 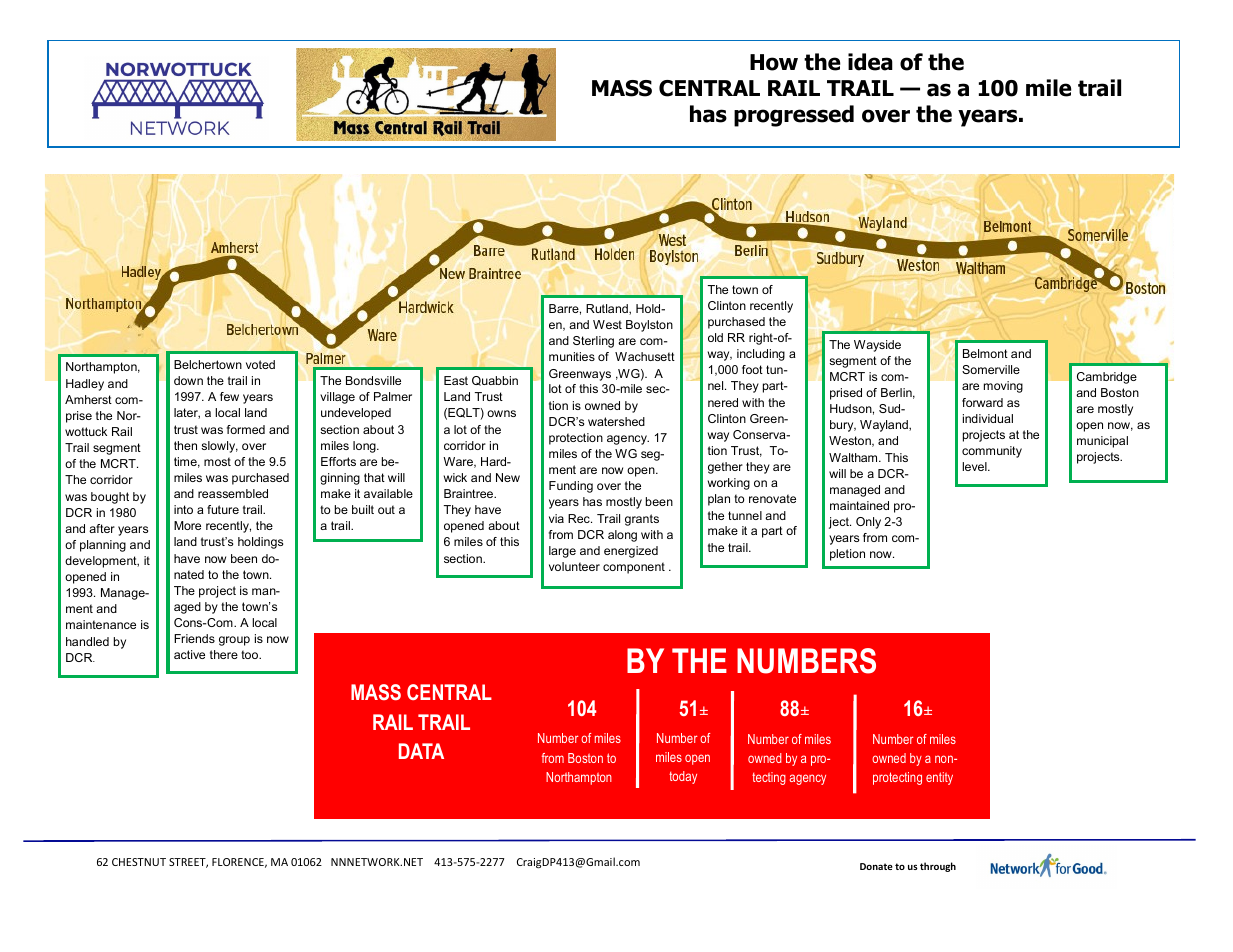 What do you see at coordinates (421, 751) in the document?
I see `DATA` at bounding box center [421, 751].
